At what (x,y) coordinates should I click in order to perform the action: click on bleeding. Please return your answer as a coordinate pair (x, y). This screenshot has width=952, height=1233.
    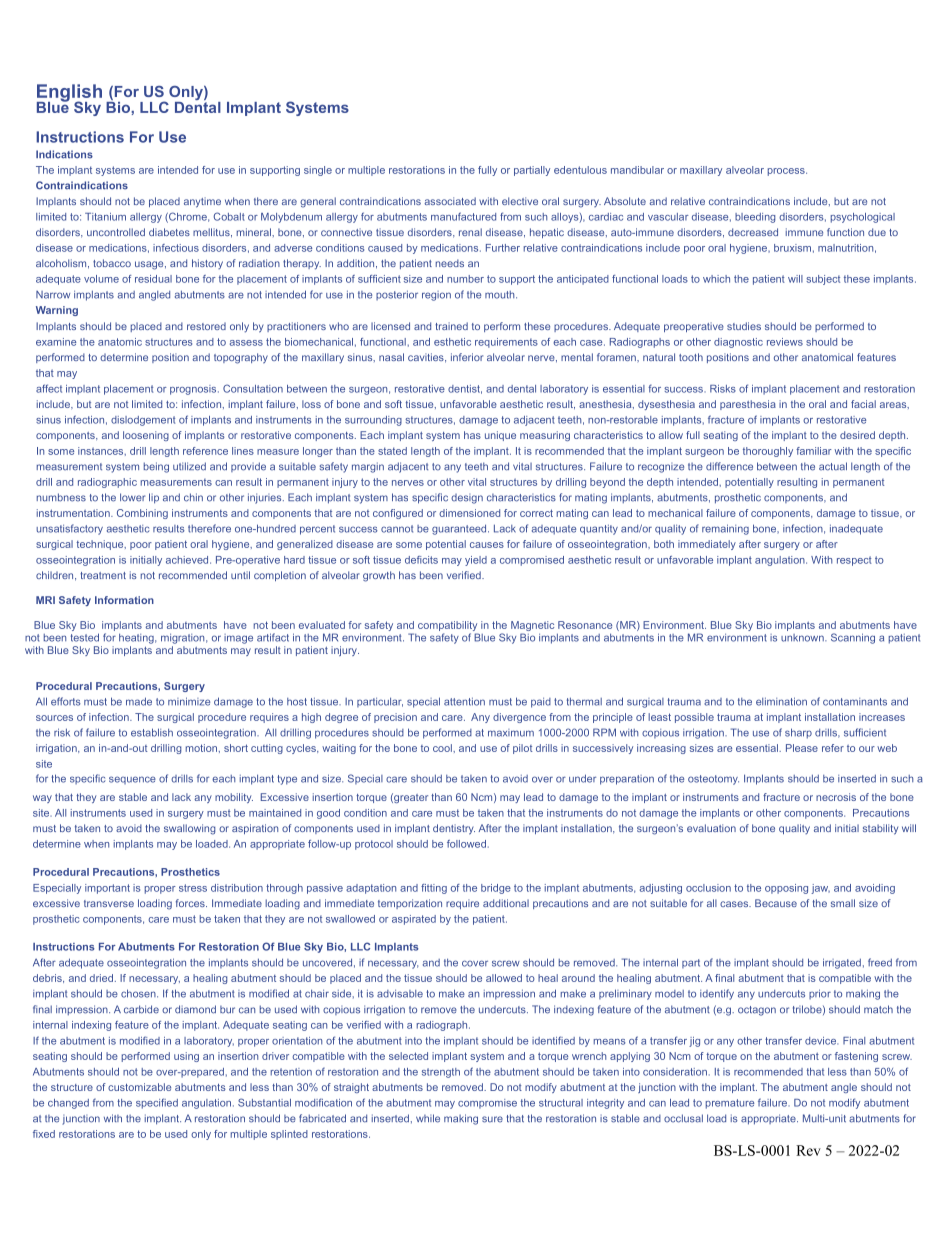
    Looking at the image, I should click on (755, 218).
